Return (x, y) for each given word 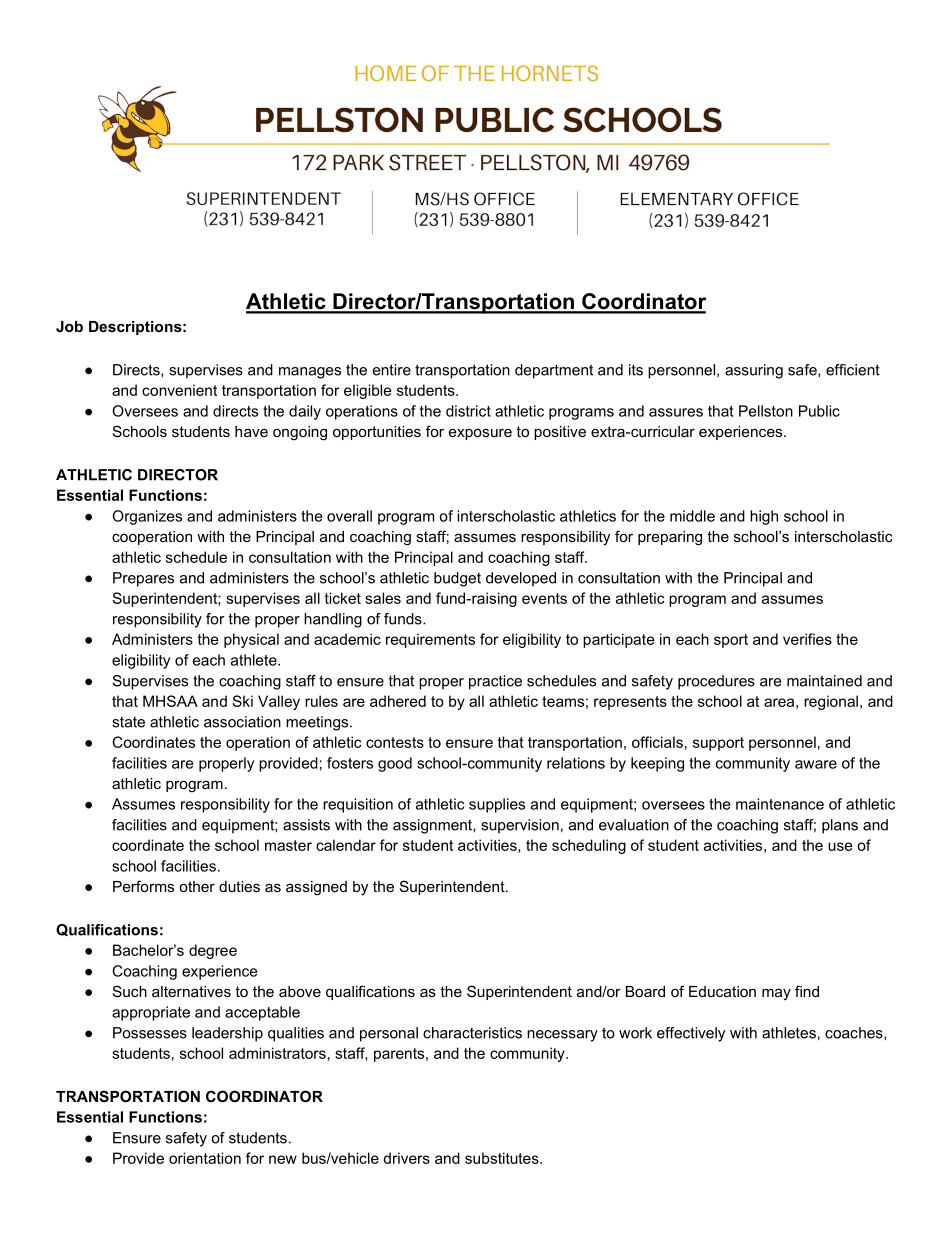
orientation (205, 1158)
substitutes (503, 1158)
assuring (754, 371)
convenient (179, 390)
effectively (691, 1034)
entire (392, 370)
